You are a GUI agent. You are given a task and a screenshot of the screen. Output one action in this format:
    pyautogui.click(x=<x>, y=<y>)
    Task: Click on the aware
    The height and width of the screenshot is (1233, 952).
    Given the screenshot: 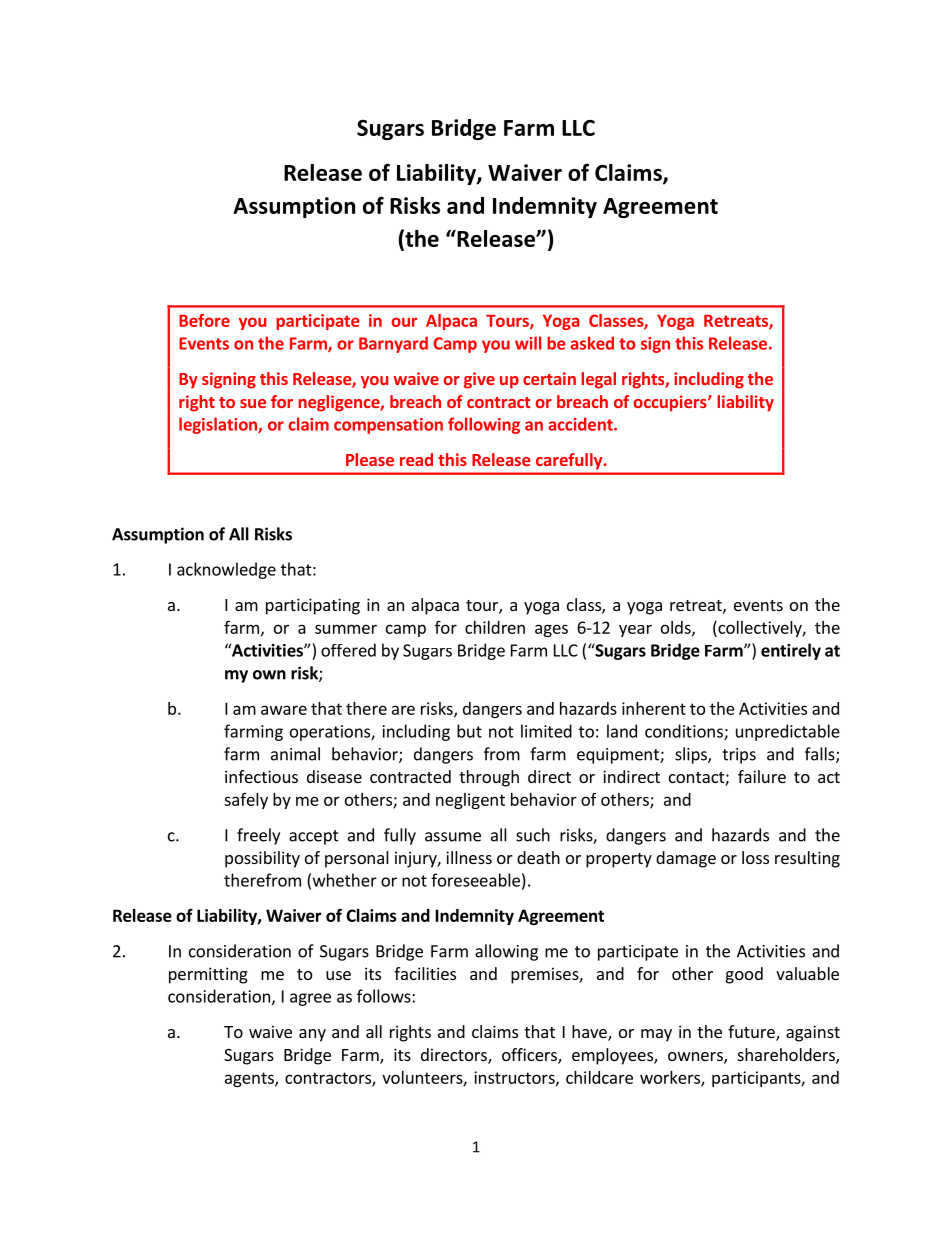 What is the action you would take?
    pyautogui.click(x=284, y=710)
